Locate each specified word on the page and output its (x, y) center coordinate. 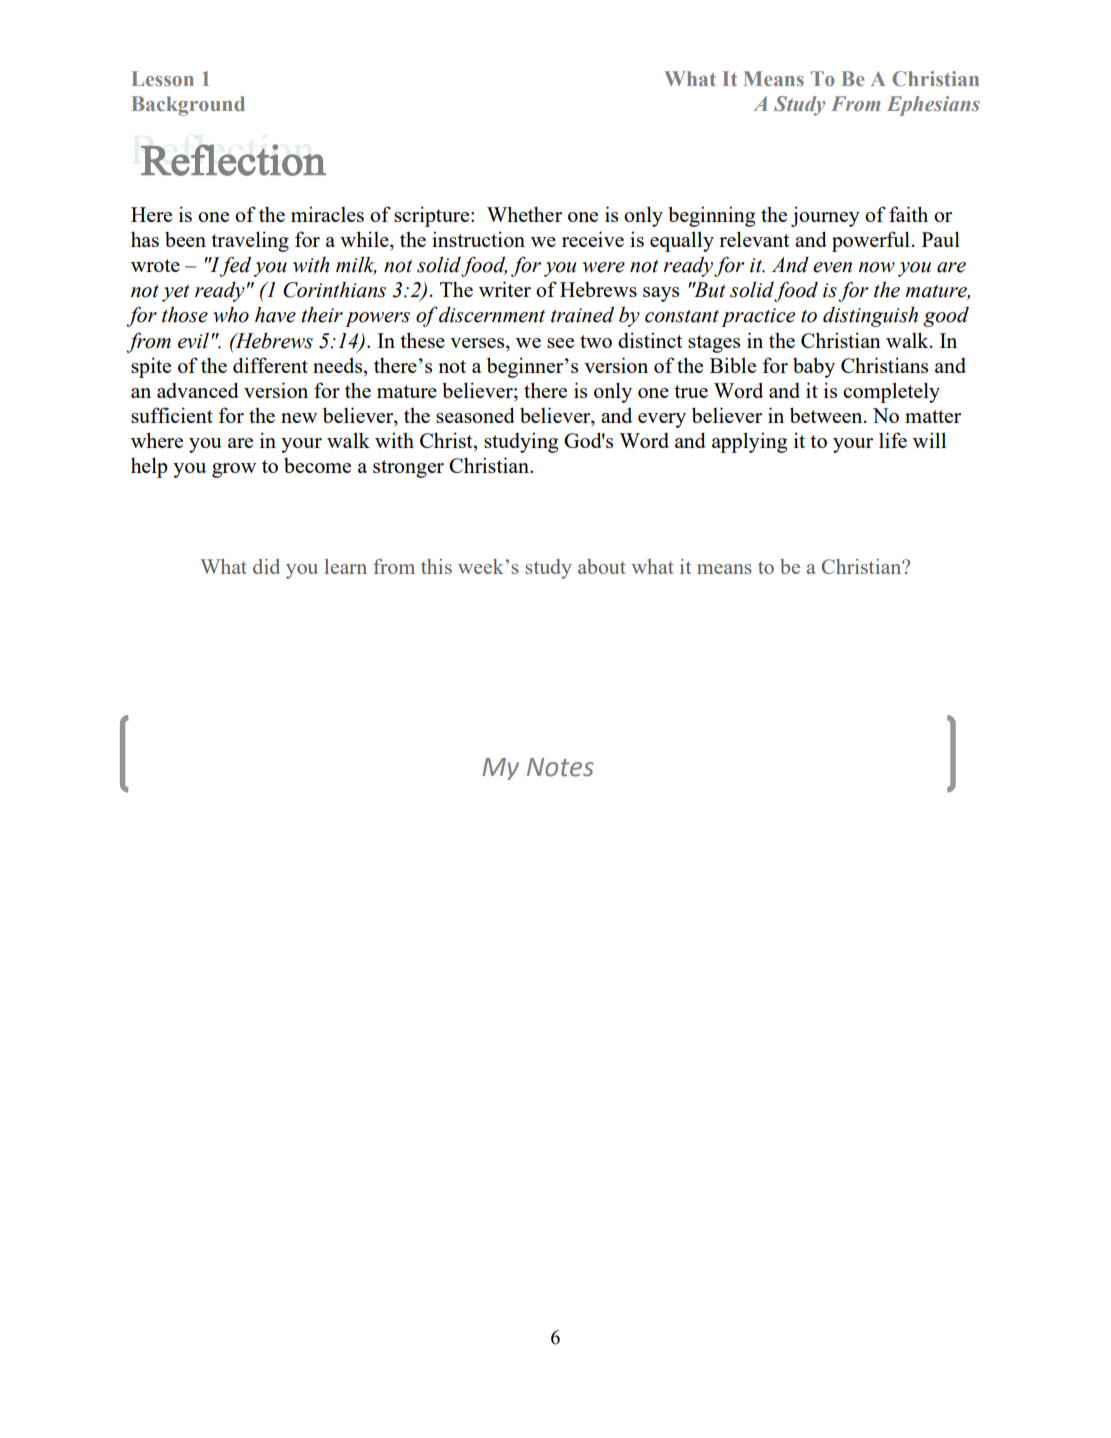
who (231, 315)
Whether (524, 214)
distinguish (870, 317)
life (893, 440)
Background (188, 106)
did (266, 566)
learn (346, 566)
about (602, 566)
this (436, 566)
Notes (560, 767)
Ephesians (933, 106)
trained (582, 314)
